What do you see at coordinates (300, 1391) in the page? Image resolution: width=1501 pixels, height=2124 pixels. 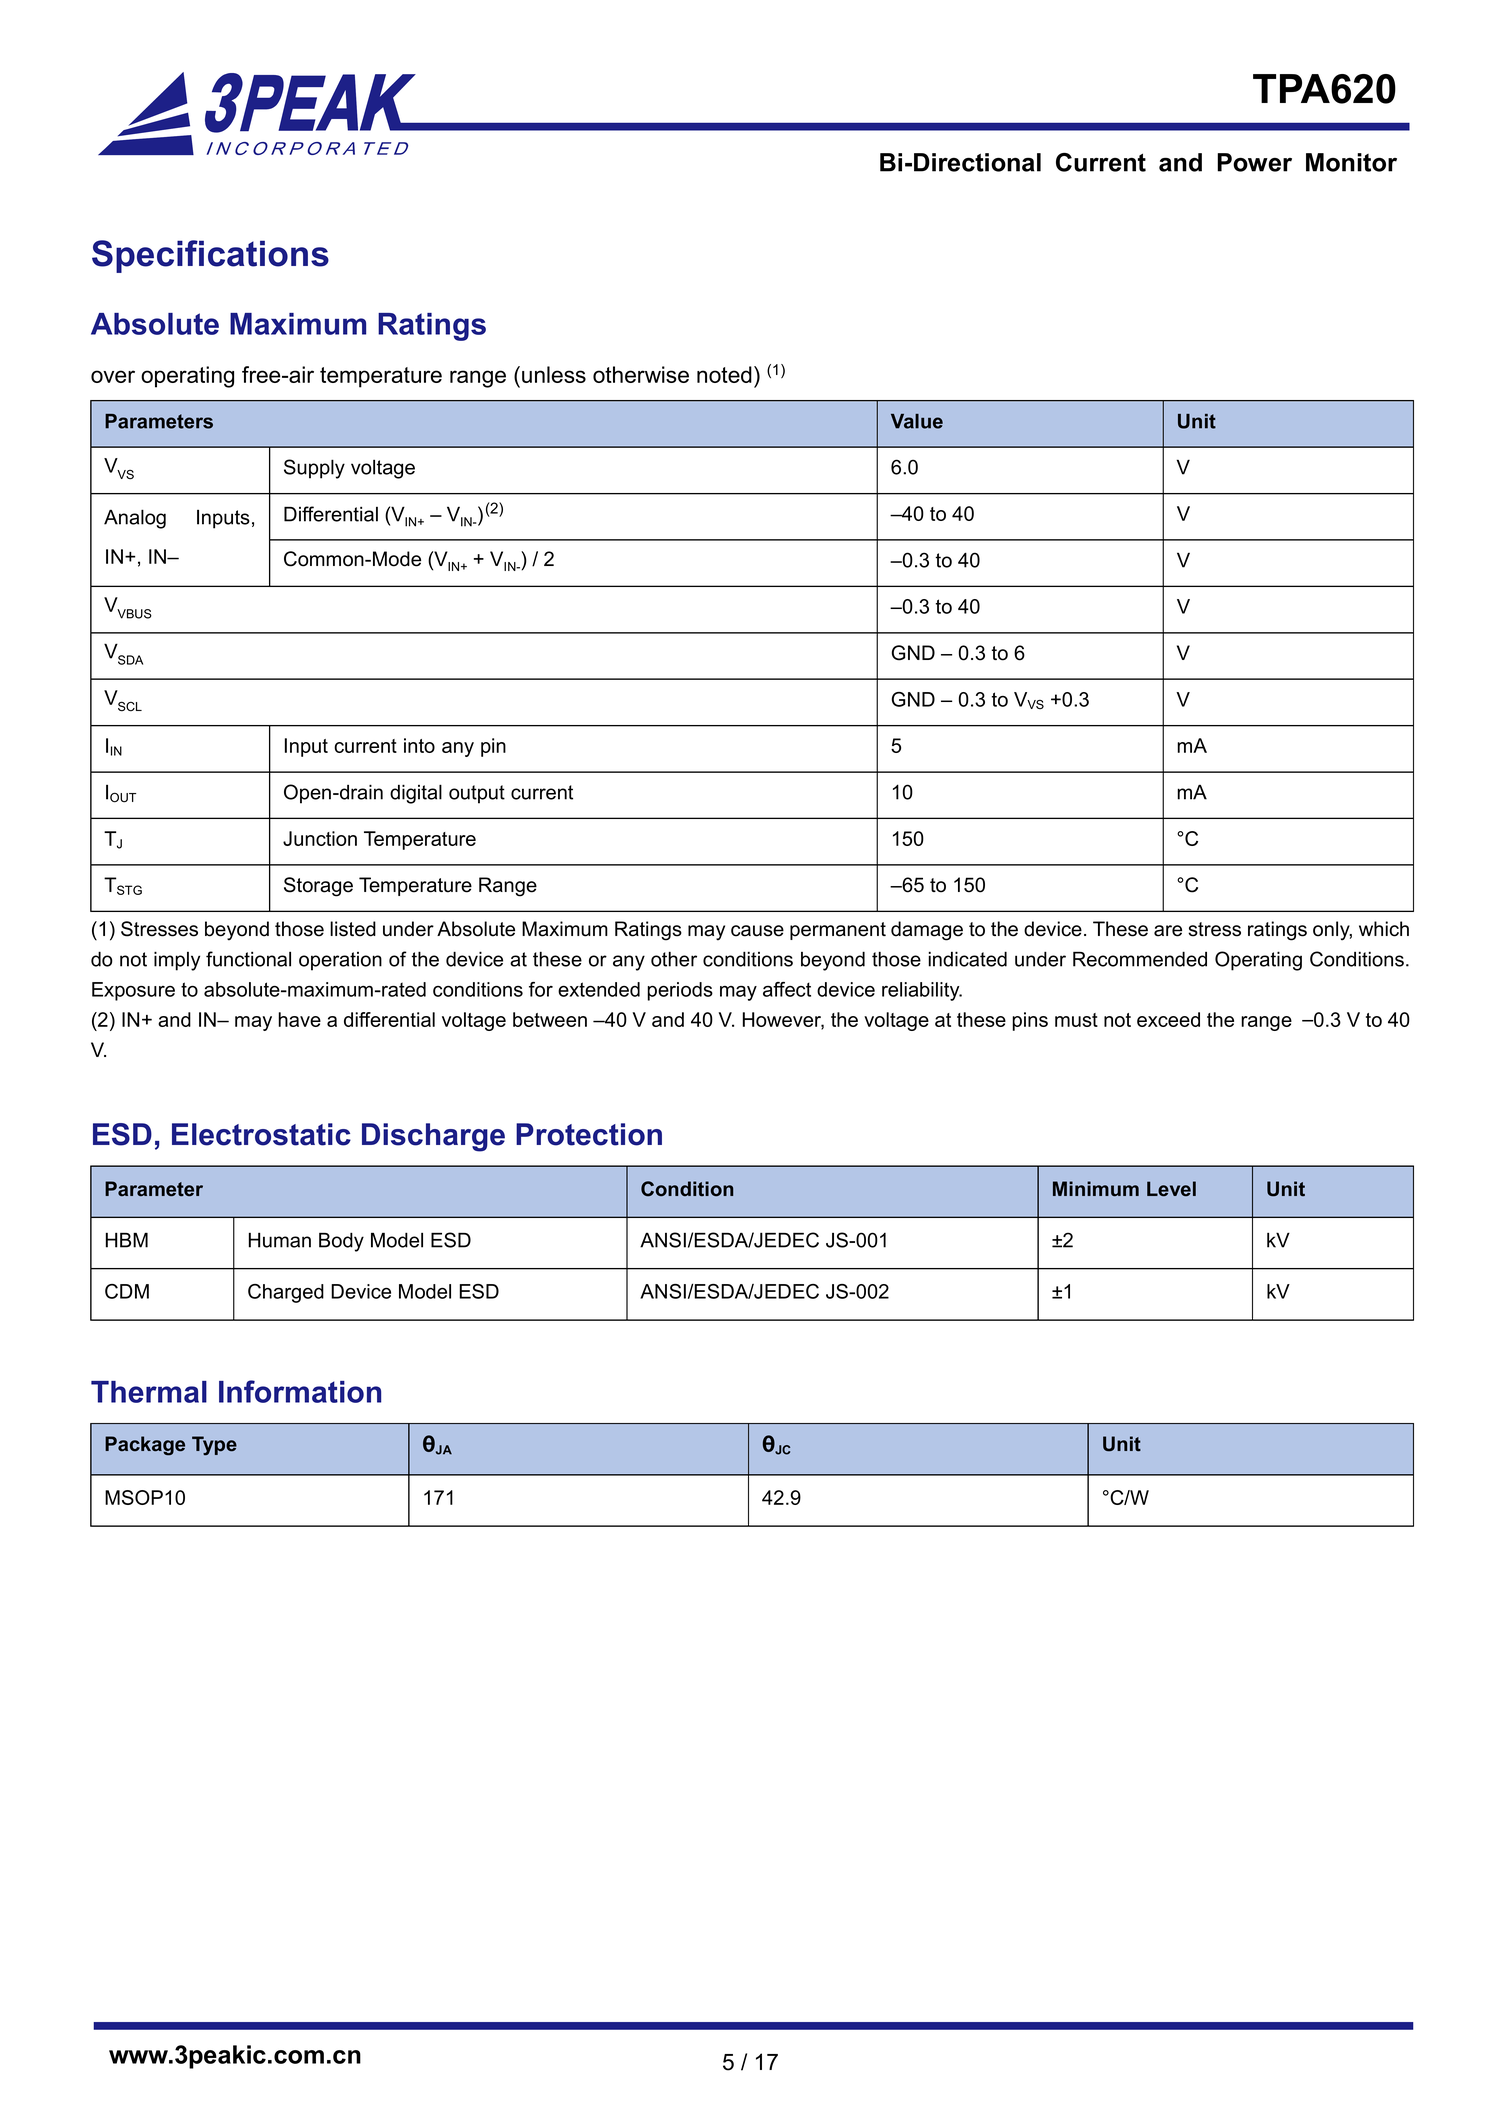 I see `Information` at bounding box center [300, 1391].
